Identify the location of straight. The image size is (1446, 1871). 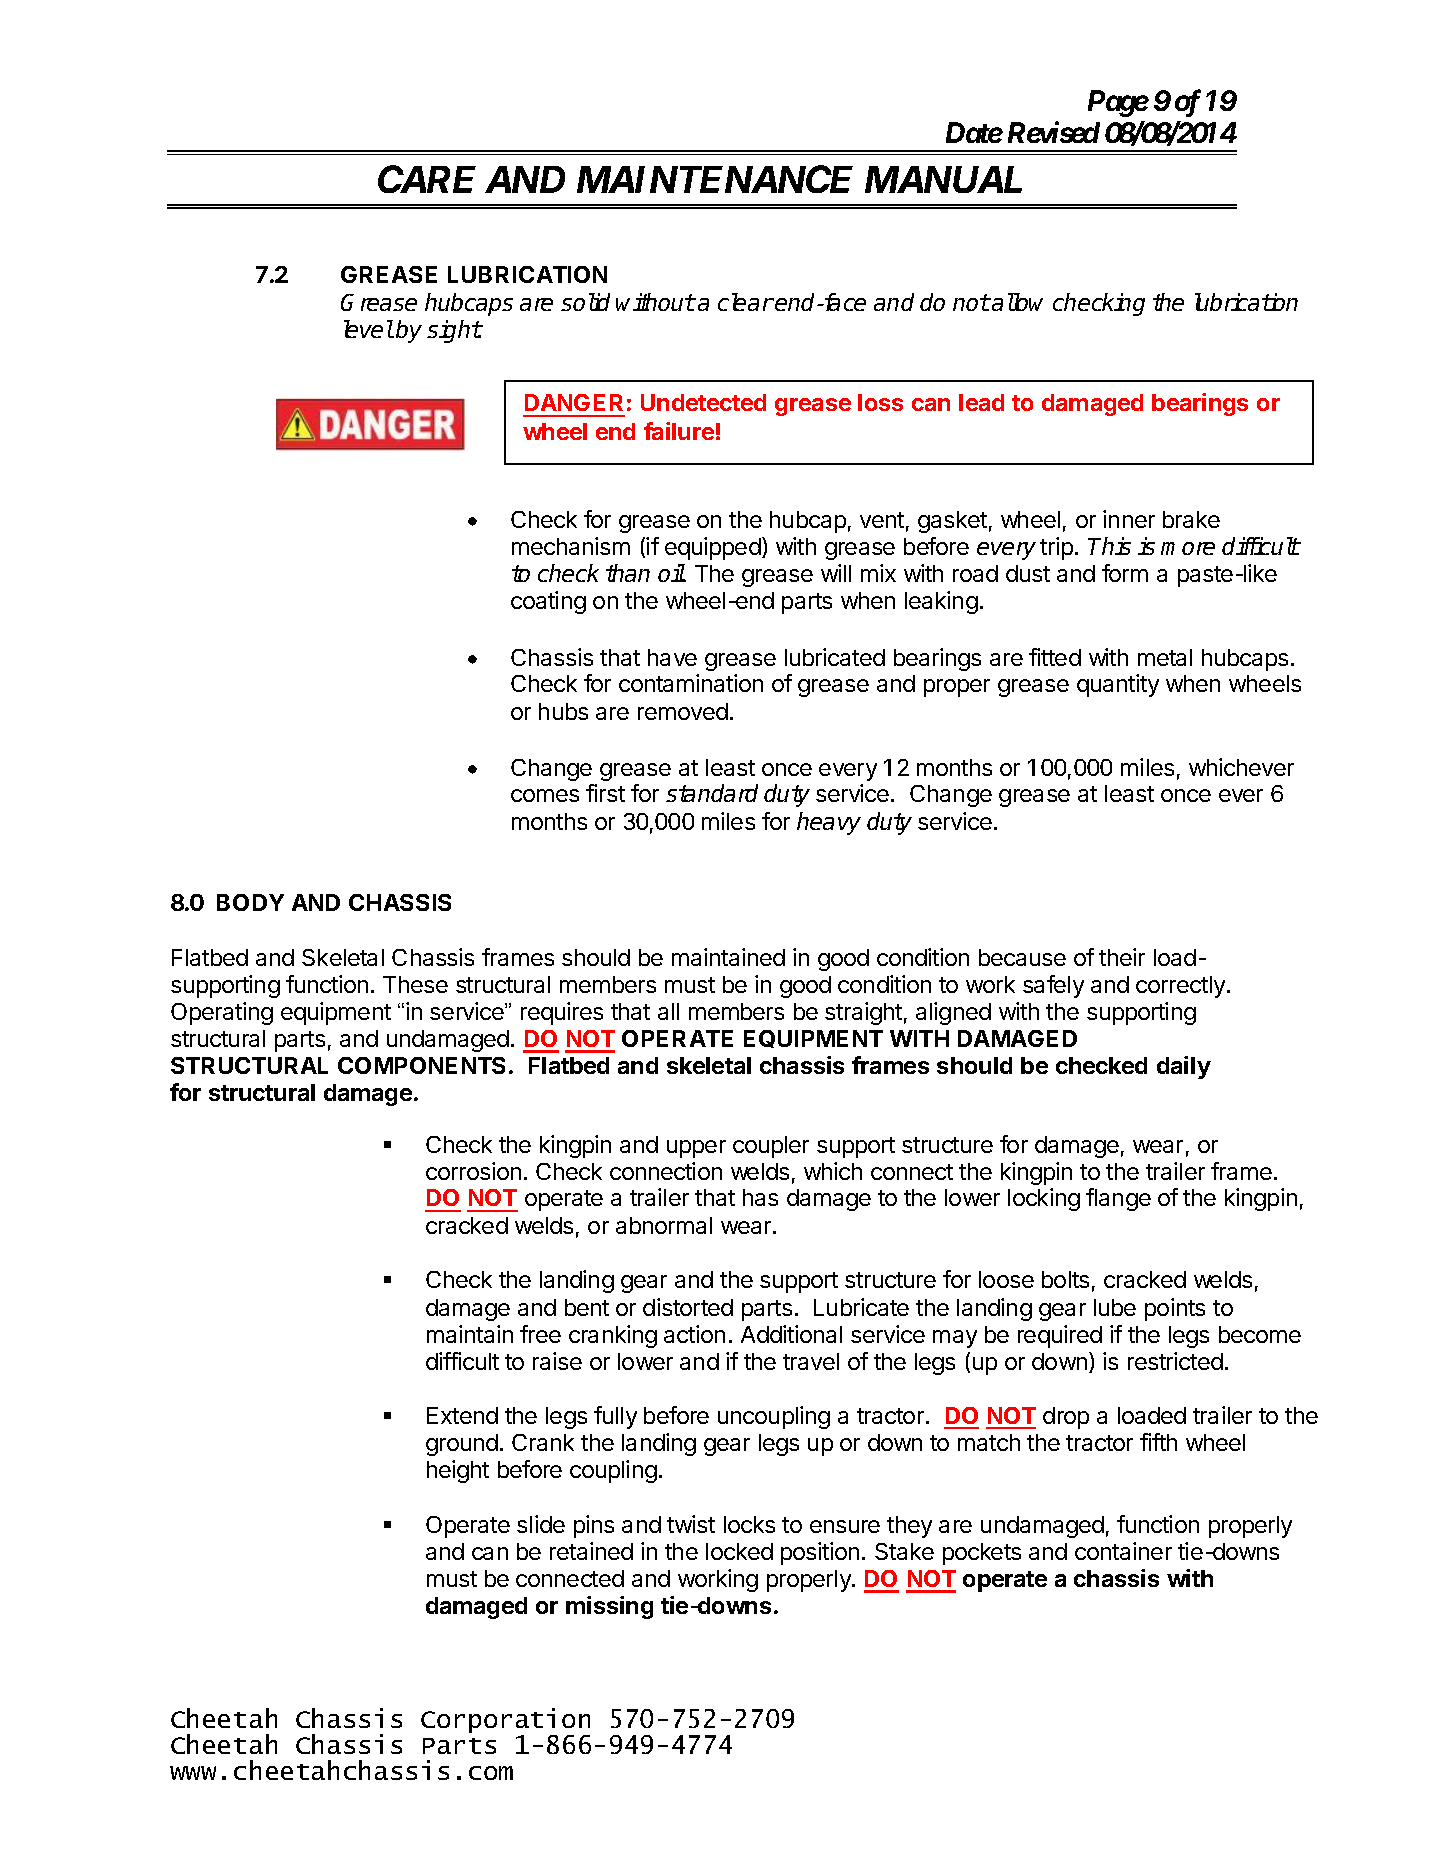
(863, 1013).
